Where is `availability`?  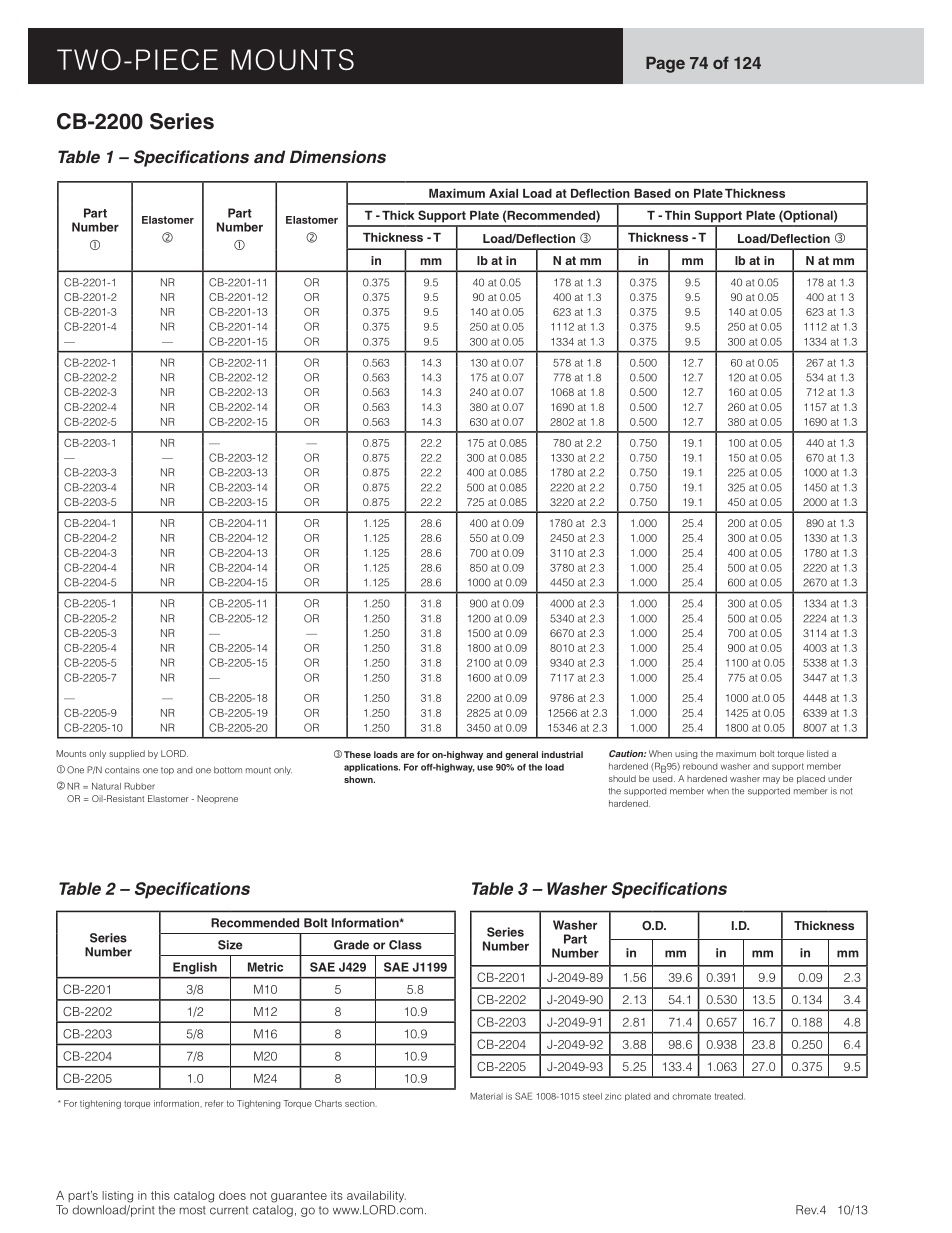
availability is located at coordinates (376, 1197).
